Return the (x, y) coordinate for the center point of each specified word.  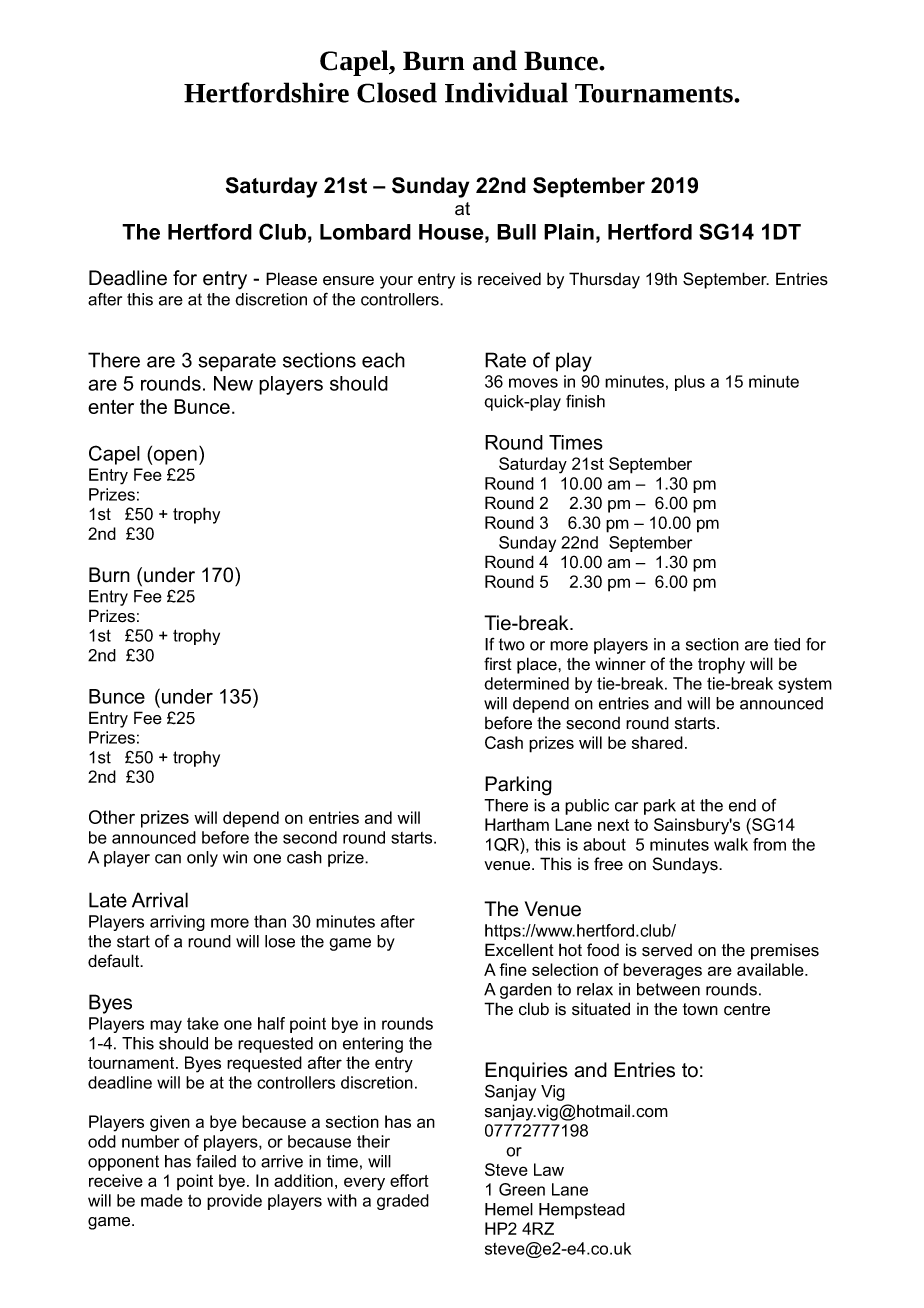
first (498, 664)
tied (787, 644)
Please (291, 279)
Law (549, 1169)
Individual (506, 92)
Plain (569, 232)
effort (409, 1180)
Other (112, 817)
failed (216, 1161)
